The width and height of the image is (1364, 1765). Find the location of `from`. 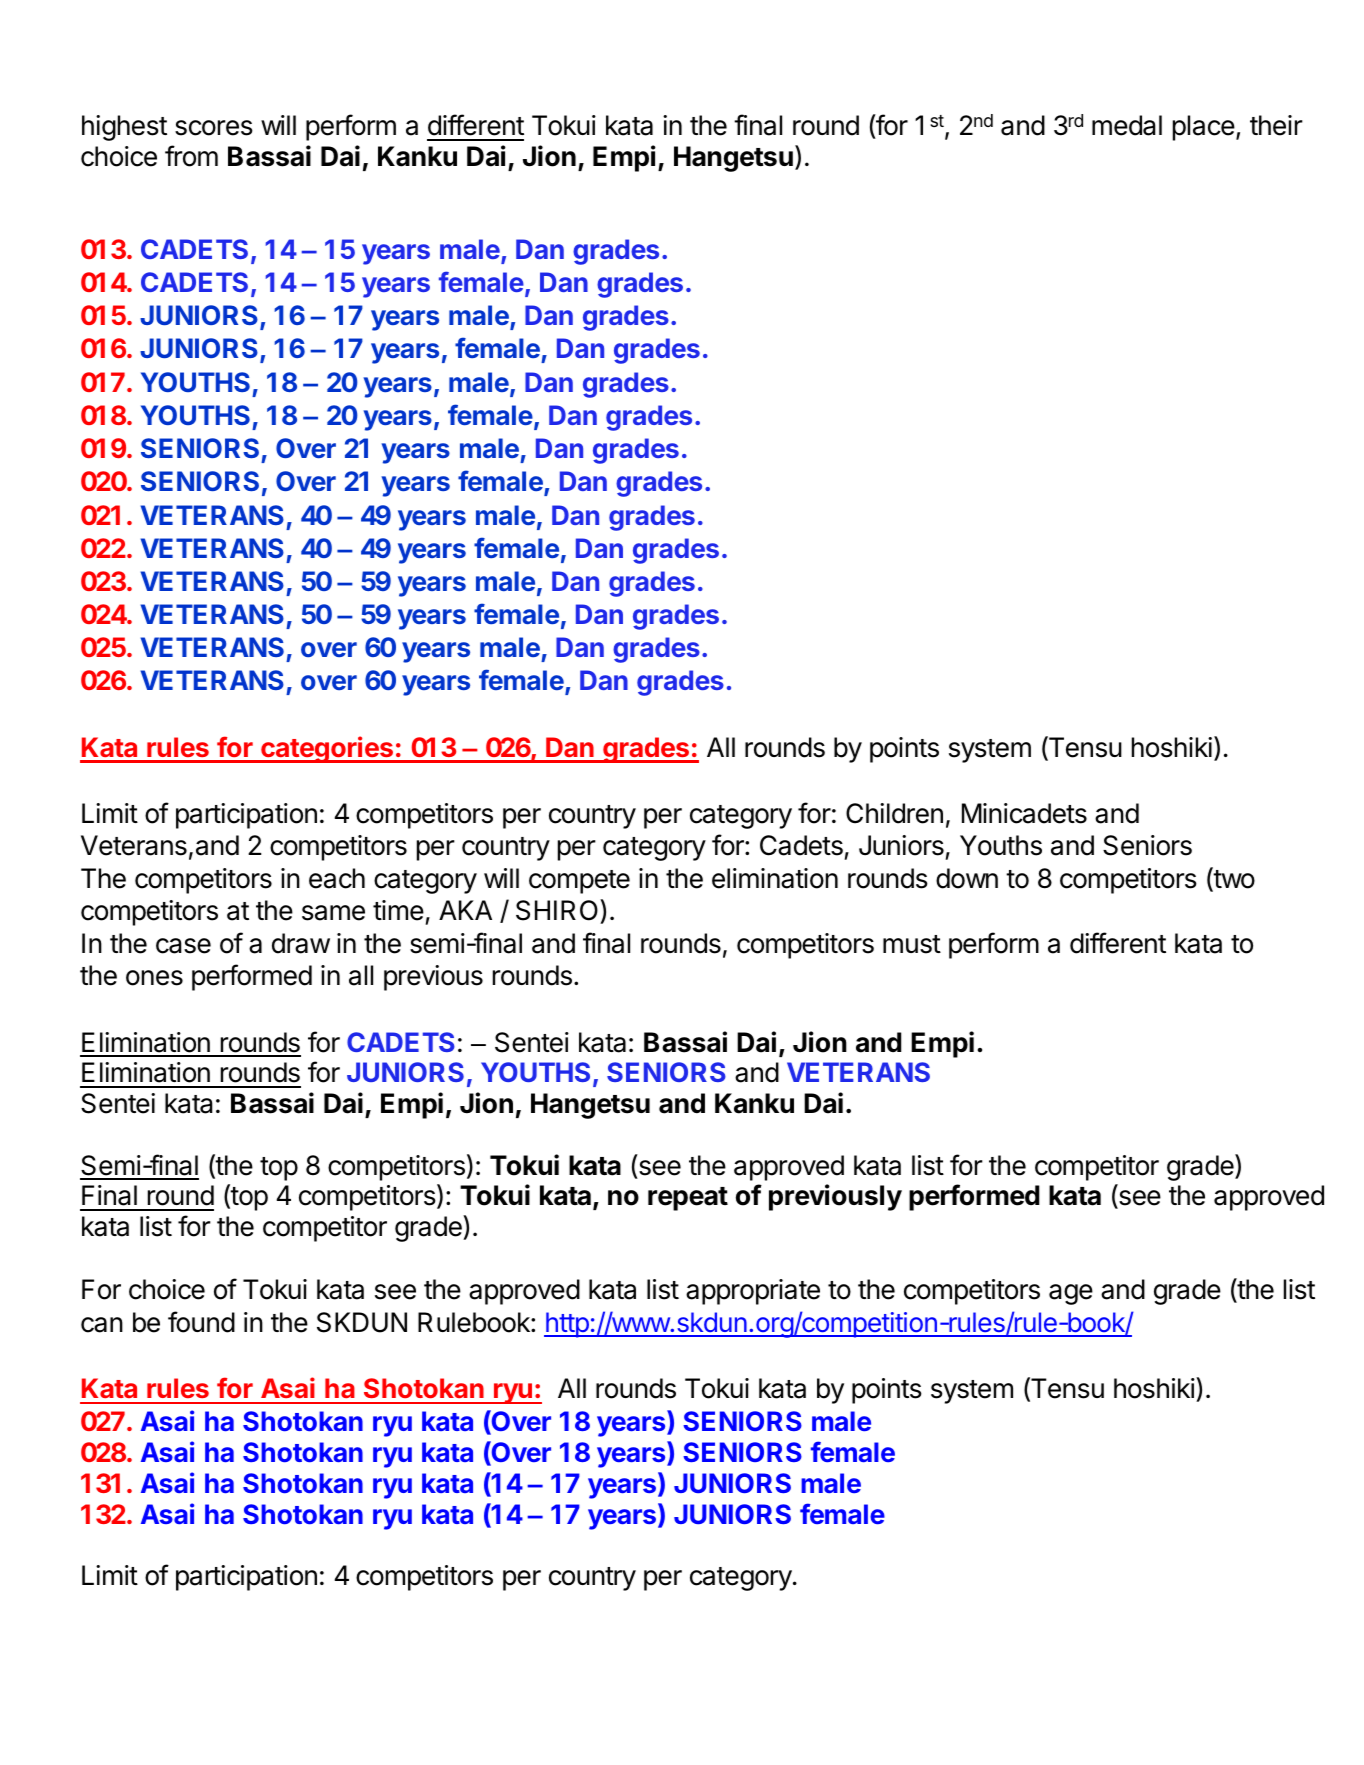

from is located at coordinates (191, 156).
